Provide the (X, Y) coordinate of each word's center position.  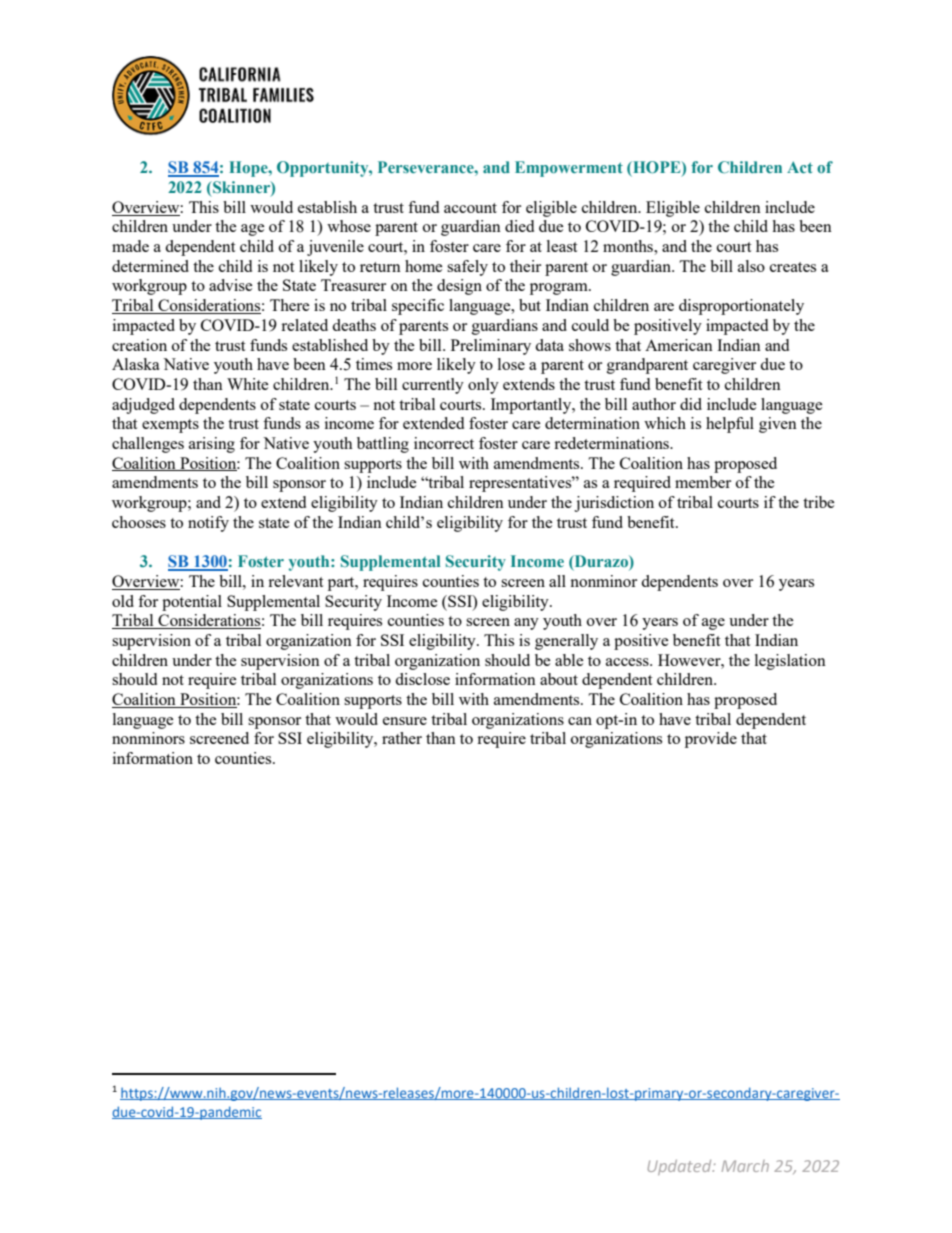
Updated (681, 1167)
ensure (405, 721)
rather (402, 738)
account (470, 208)
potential (192, 603)
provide (711, 740)
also (751, 266)
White (248, 384)
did (691, 404)
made (130, 246)
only (483, 386)
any (526, 624)
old (123, 601)
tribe (819, 502)
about (559, 679)
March (745, 1166)
